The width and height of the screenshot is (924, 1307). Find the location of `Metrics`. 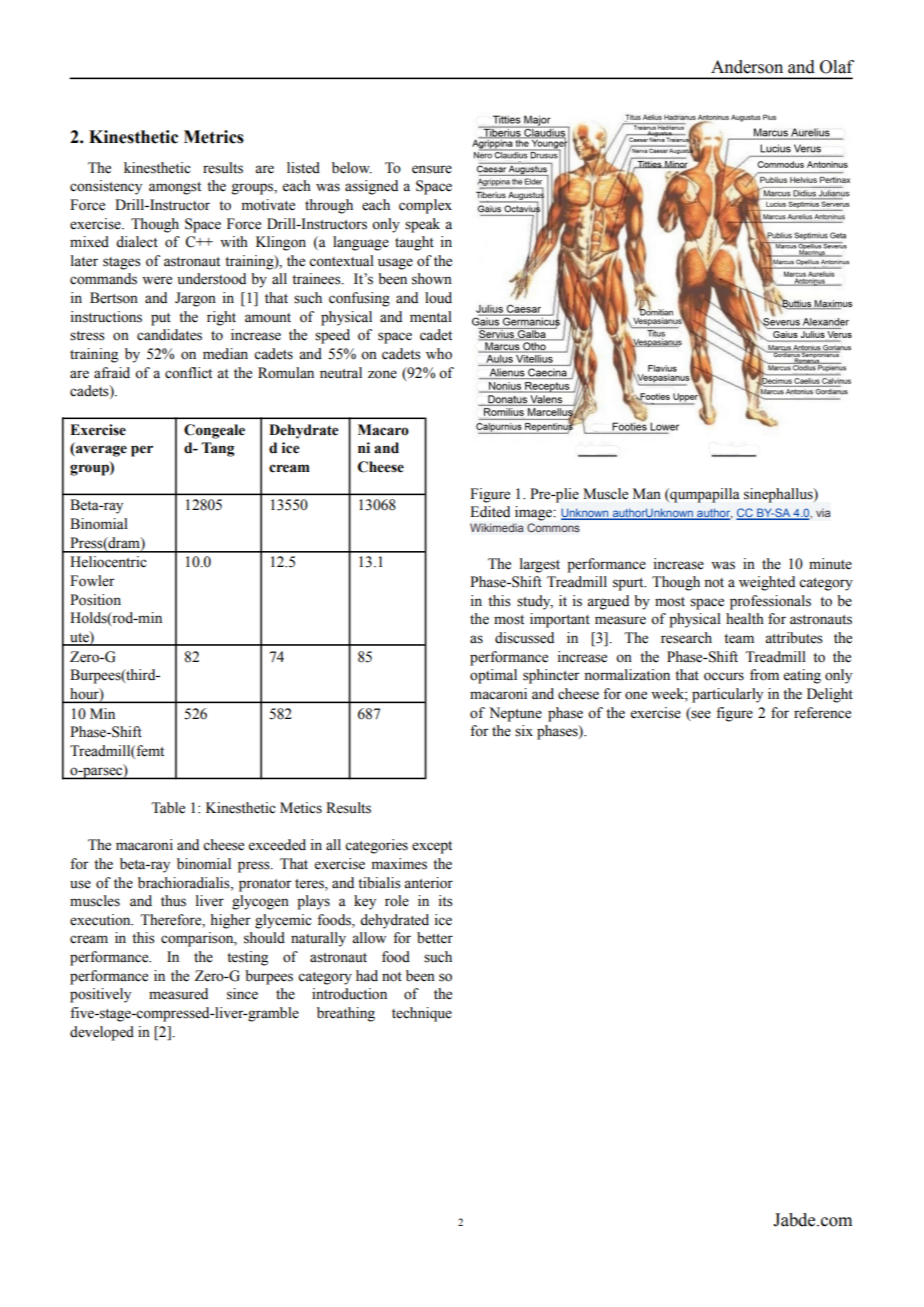

Metrics is located at coordinates (214, 137).
